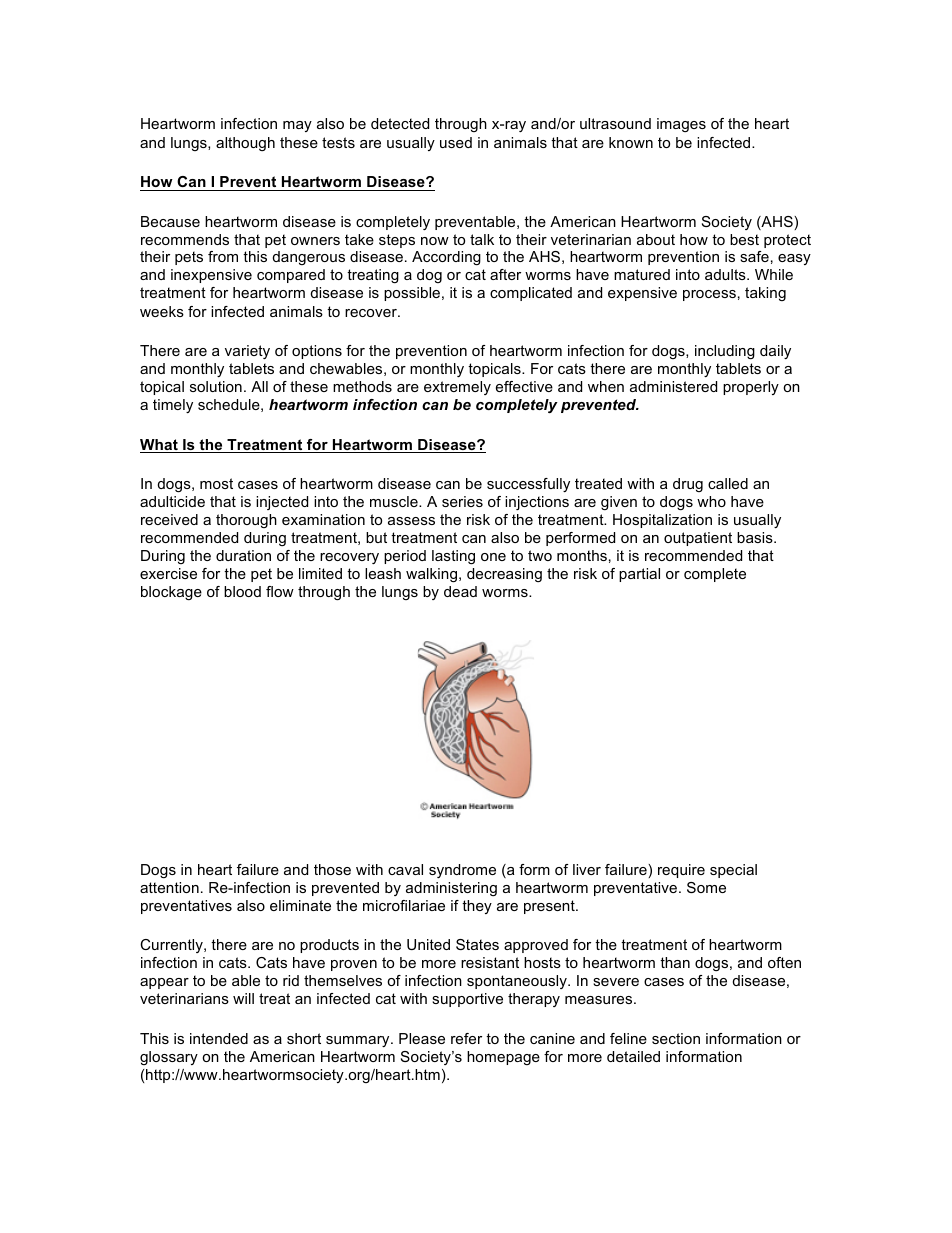 The height and width of the screenshot is (1233, 952). What do you see at coordinates (242, 591) in the screenshot?
I see `blood` at bounding box center [242, 591].
